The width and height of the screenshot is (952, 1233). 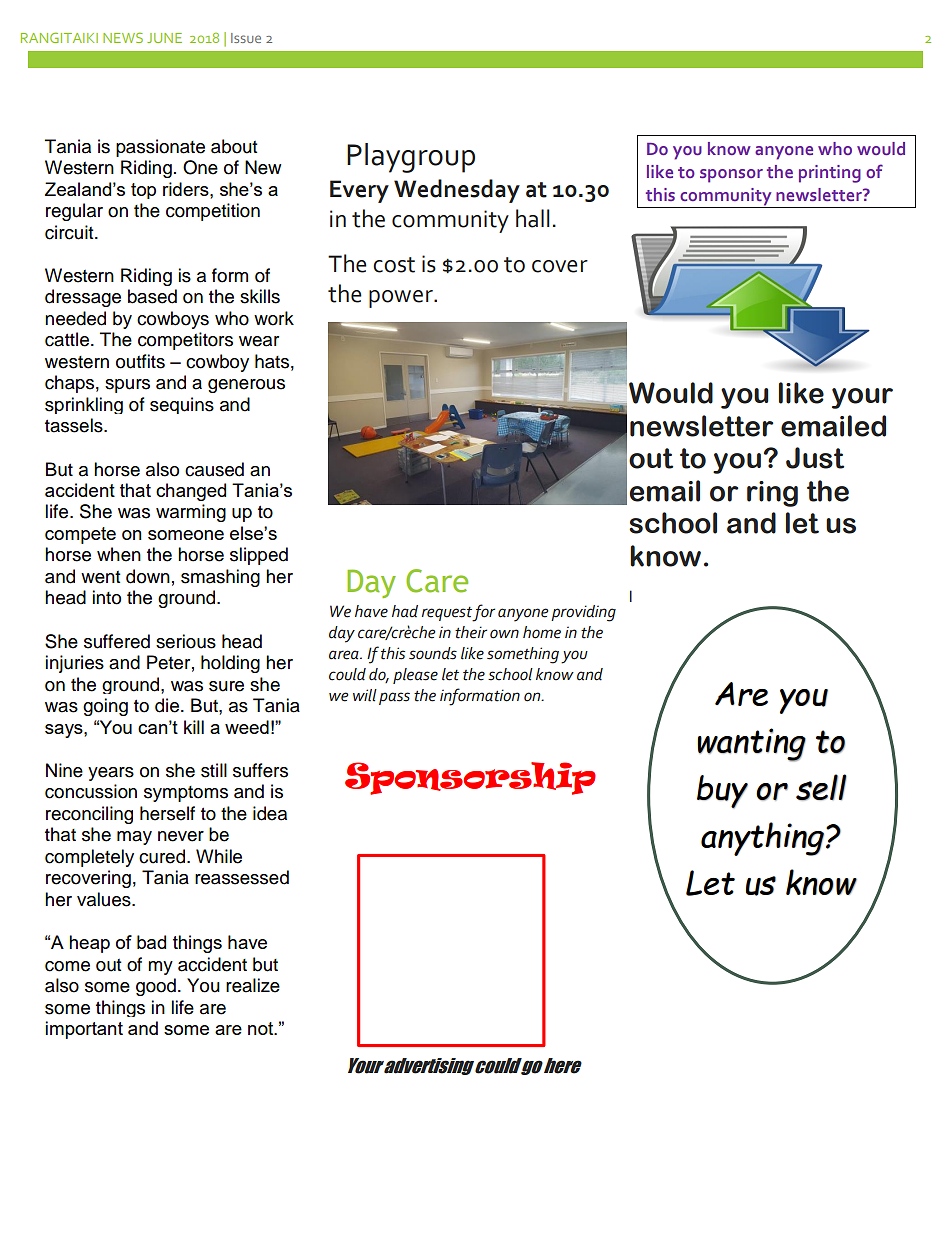 I want to click on request, so click(x=447, y=614).
